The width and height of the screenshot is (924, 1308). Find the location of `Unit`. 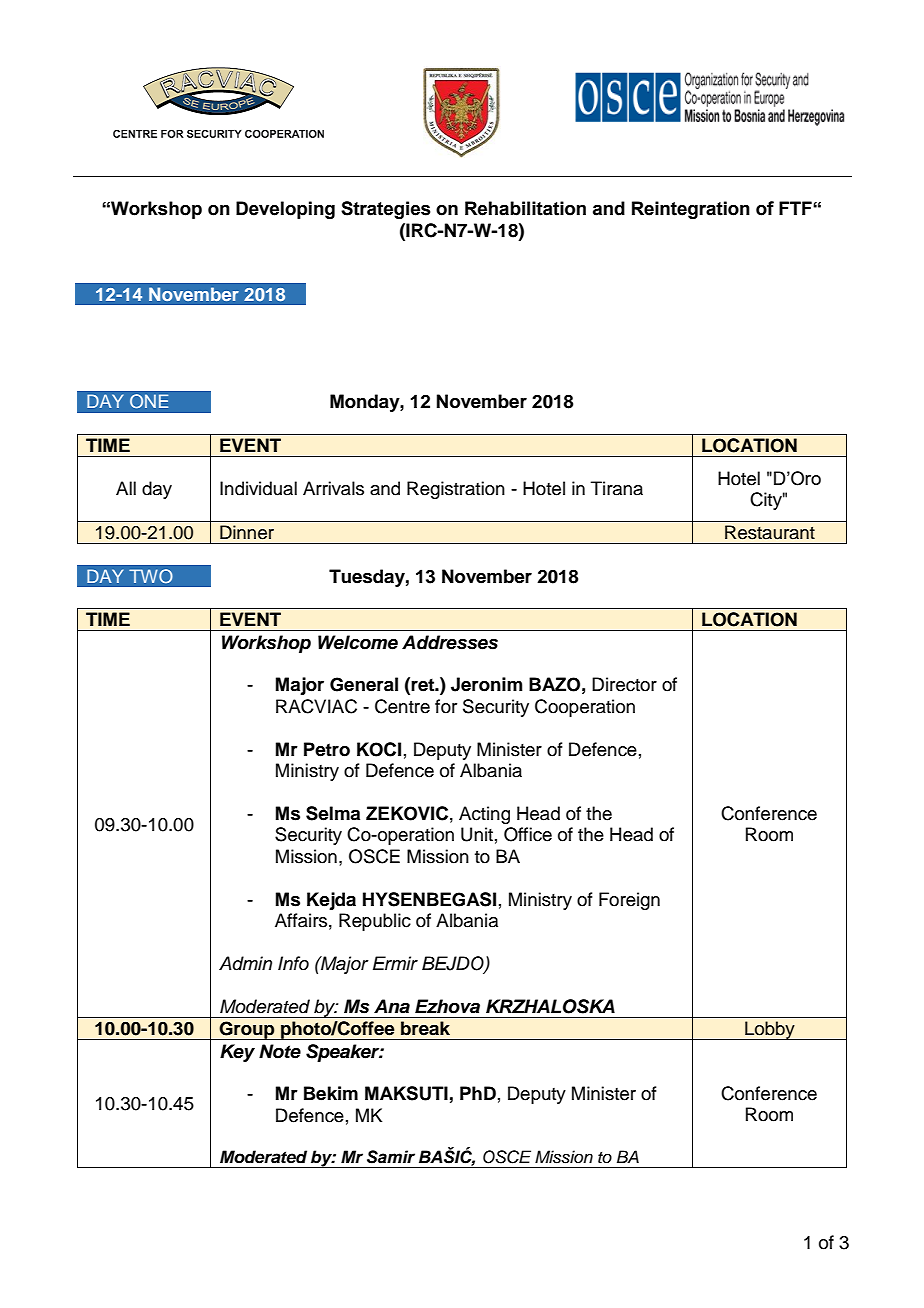

Unit is located at coordinates (477, 834).
